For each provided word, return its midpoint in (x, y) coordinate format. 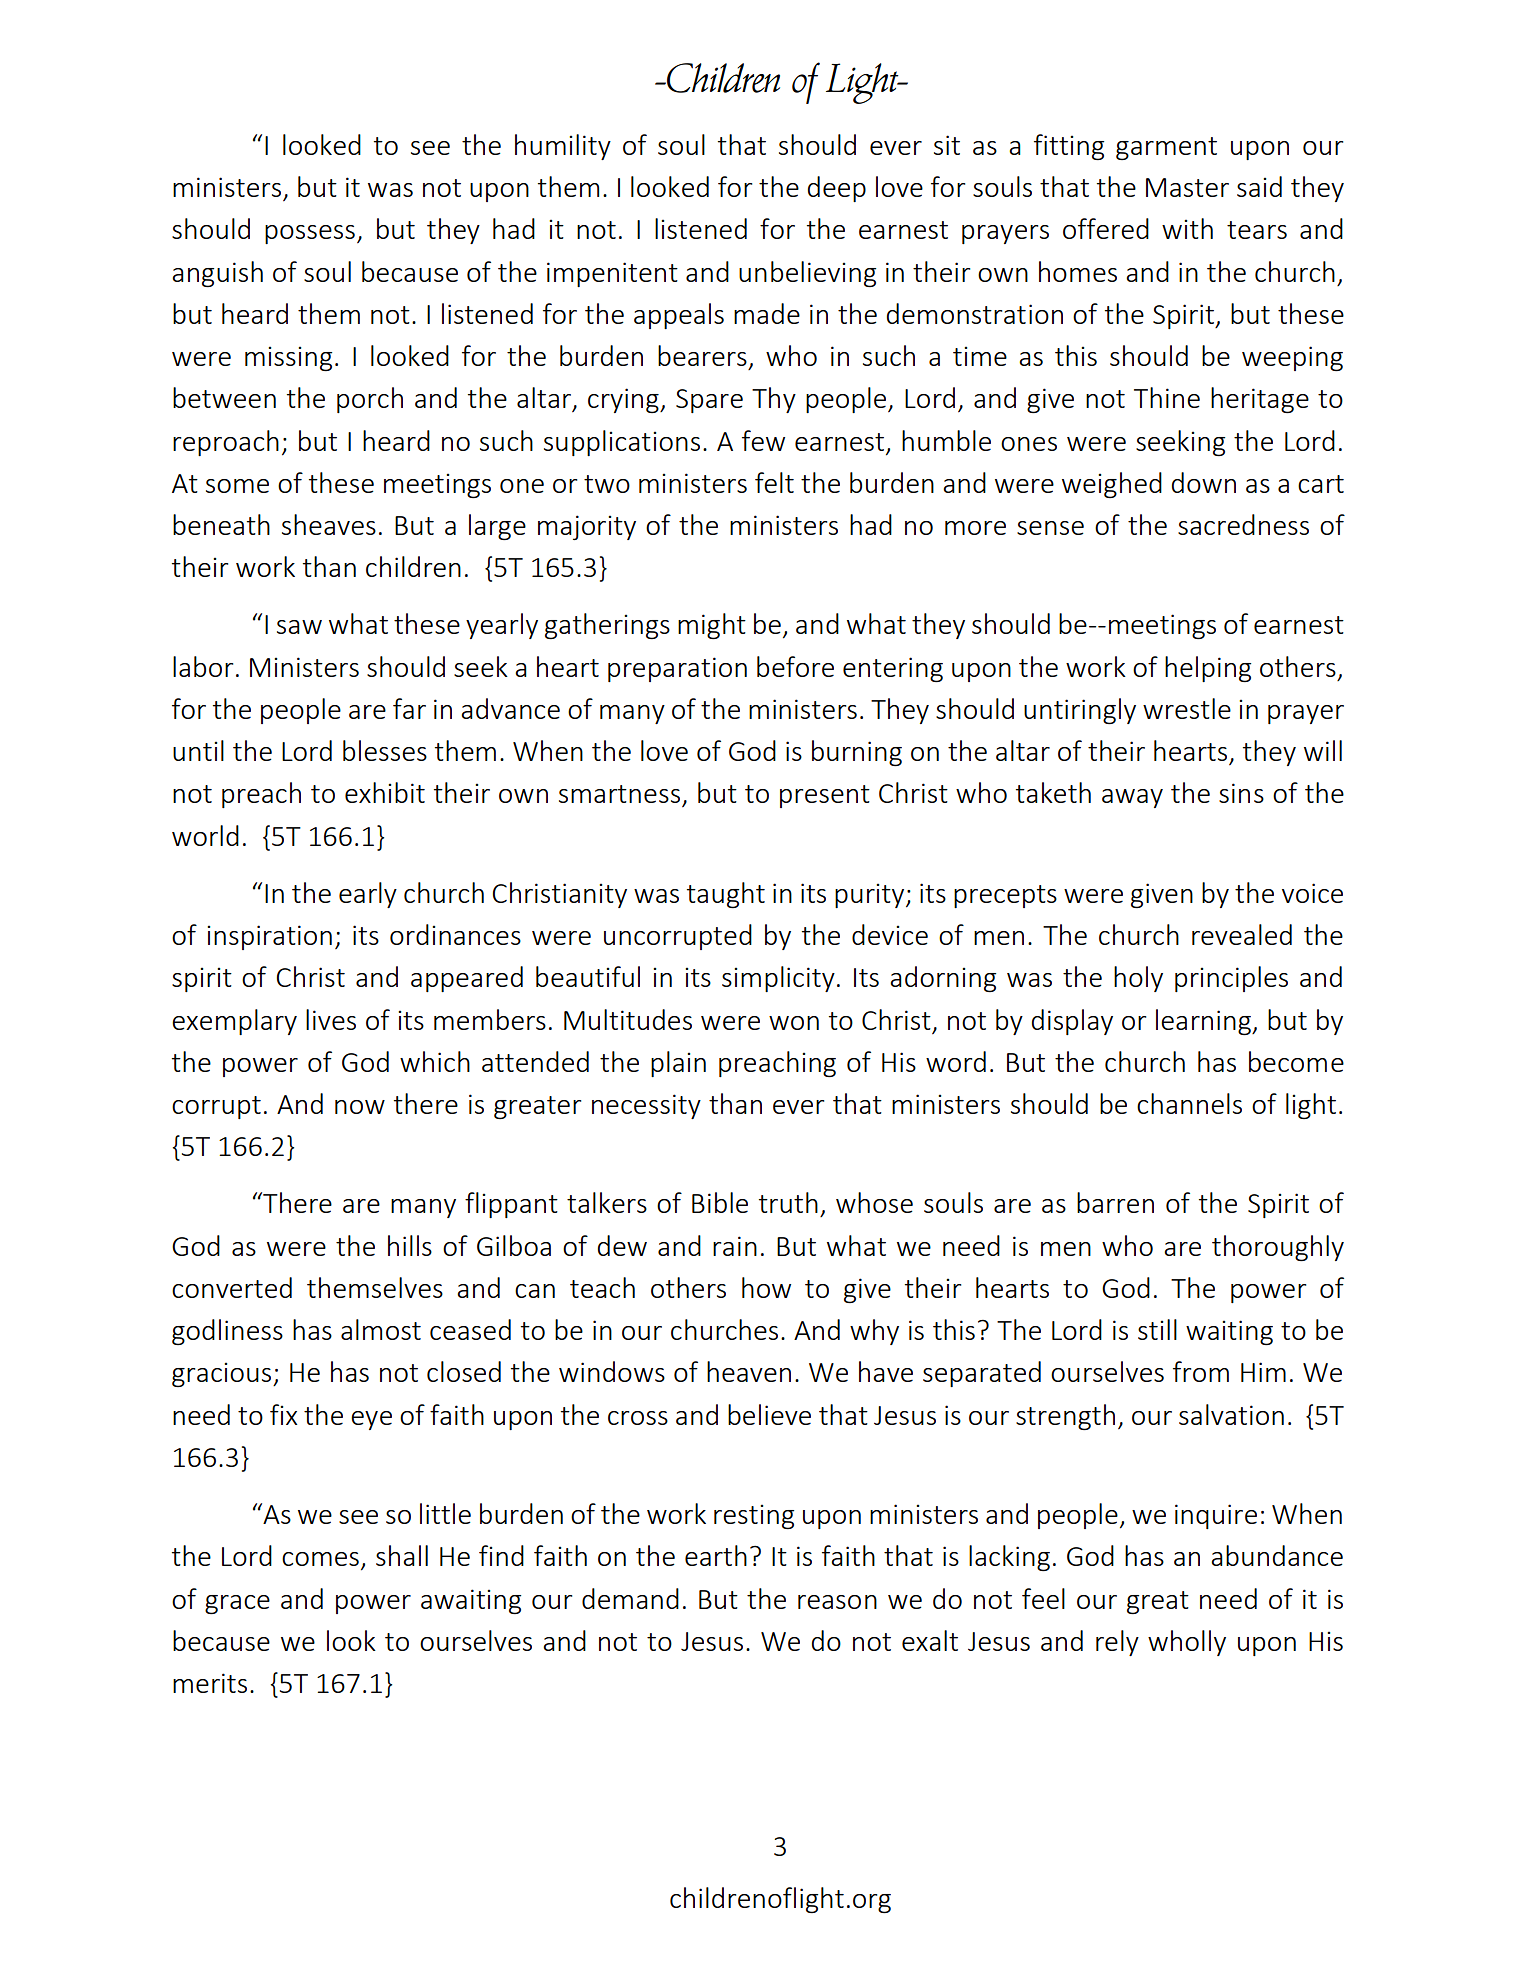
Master (1187, 187)
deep (837, 189)
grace (237, 1605)
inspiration (269, 937)
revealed (1242, 934)
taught (726, 895)
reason (837, 1602)
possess (310, 234)
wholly (1187, 1643)
